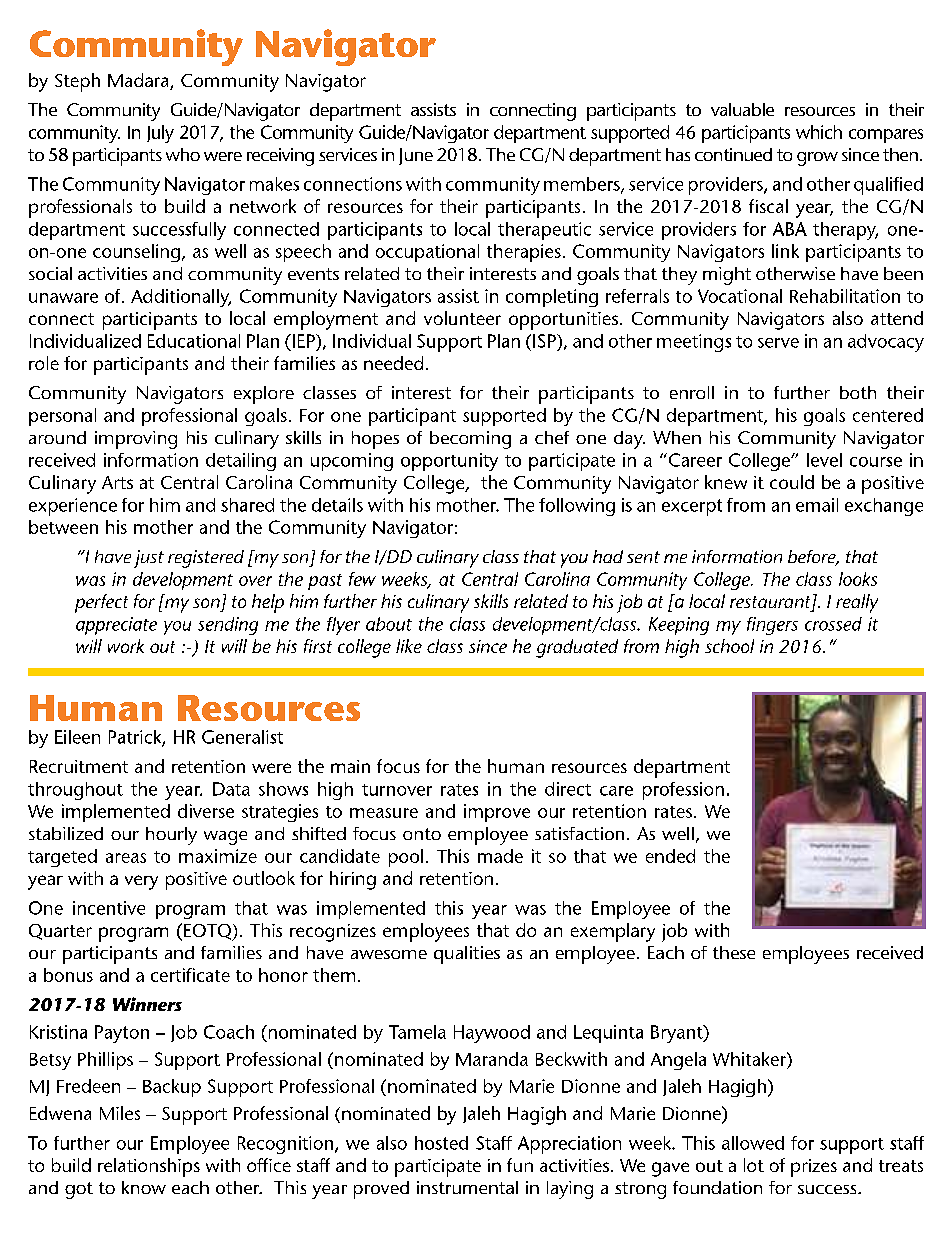  What do you see at coordinates (416, 156) in the screenshot?
I see `June` at bounding box center [416, 156].
